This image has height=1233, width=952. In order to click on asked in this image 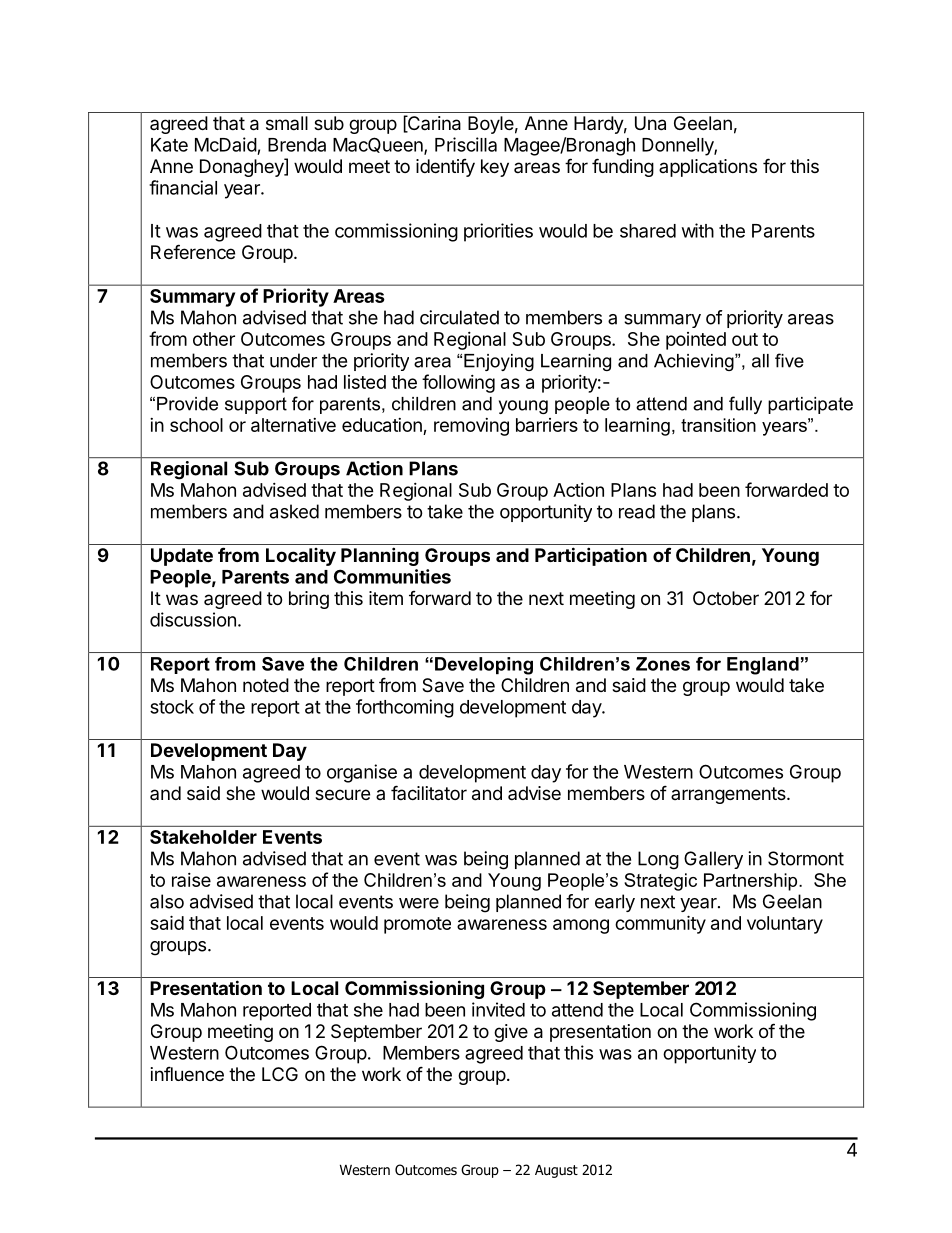, I will do `click(294, 511)`.
